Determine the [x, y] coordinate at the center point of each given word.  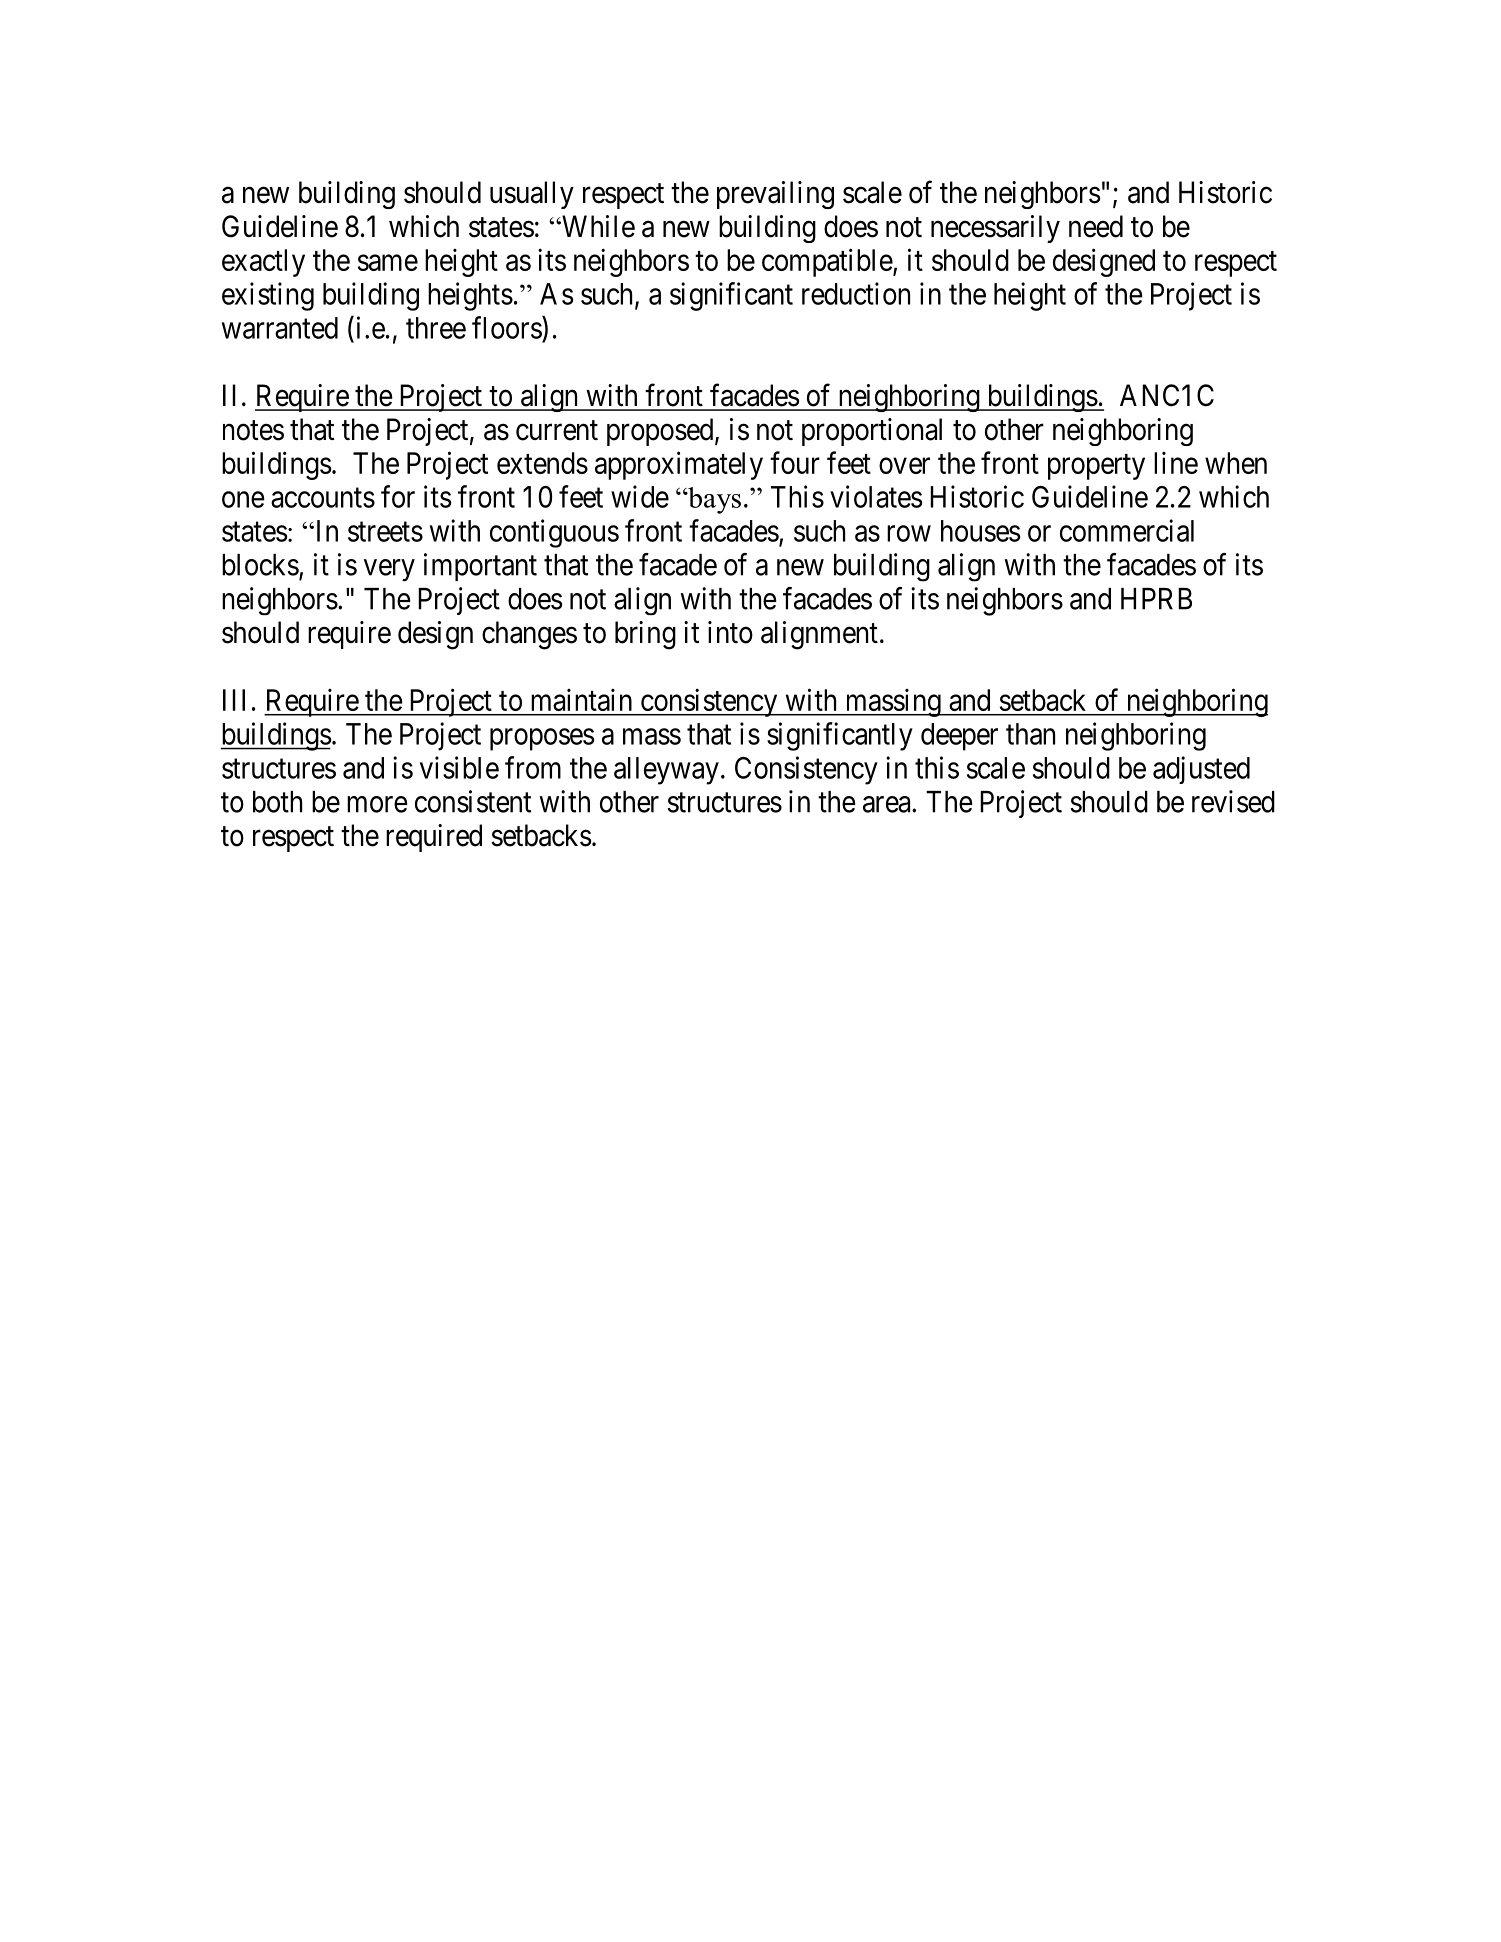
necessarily [995, 229]
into [730, 632]
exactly [263, 263]
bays [713, 500]
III [234, 700]
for [398, 496]
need [1096, 226]
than [1030, 734]
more [377, 804]
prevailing [775, 195]
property [1096, 467]
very [389, 570]
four [795, 462]
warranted [280, 328]
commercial [1127, 530]
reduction [856, 293]
